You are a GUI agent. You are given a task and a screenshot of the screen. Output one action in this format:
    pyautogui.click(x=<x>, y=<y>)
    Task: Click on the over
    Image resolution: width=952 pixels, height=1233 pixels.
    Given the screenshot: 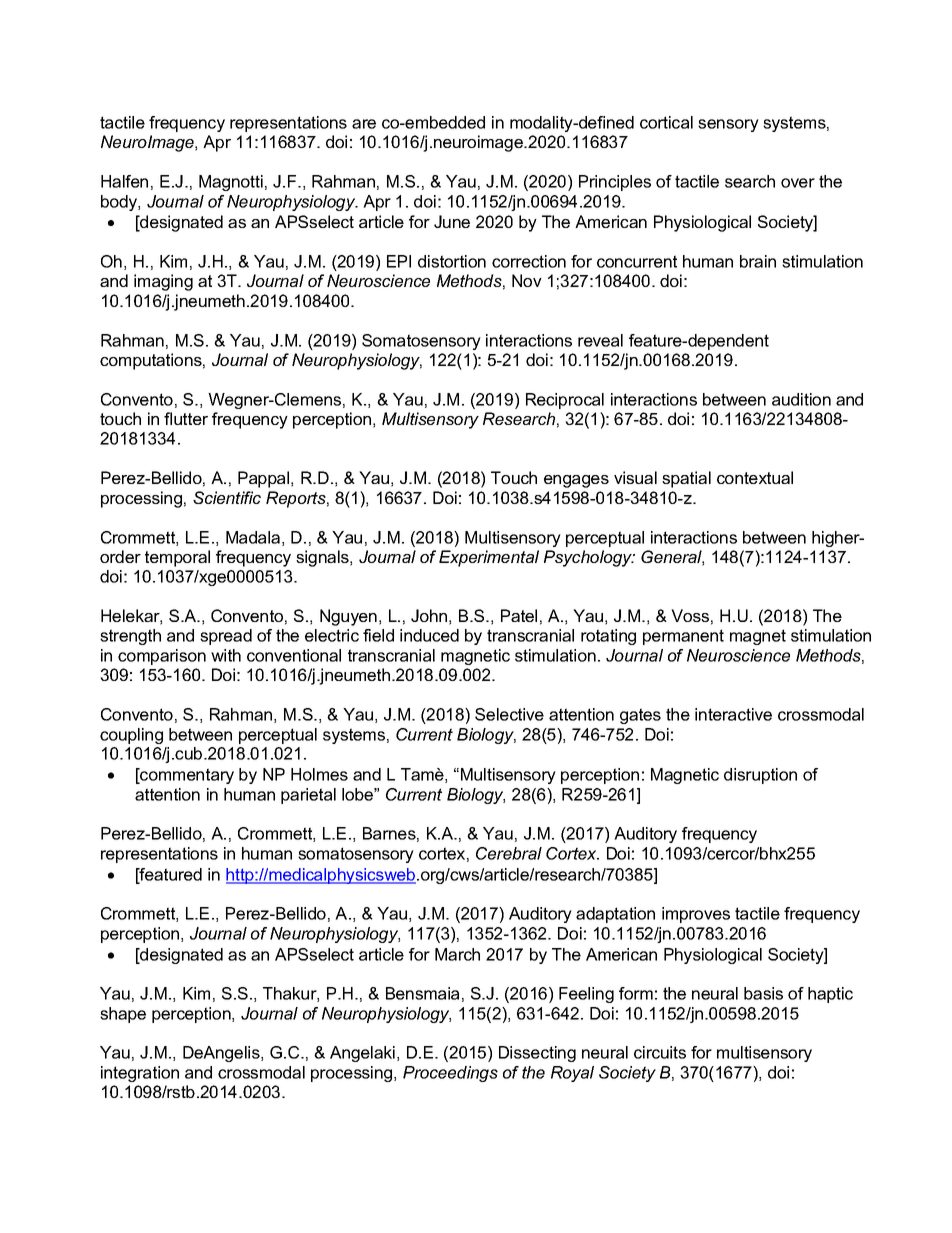 What is the action you would take?
    pyautogui.click(x=798, y=183)
